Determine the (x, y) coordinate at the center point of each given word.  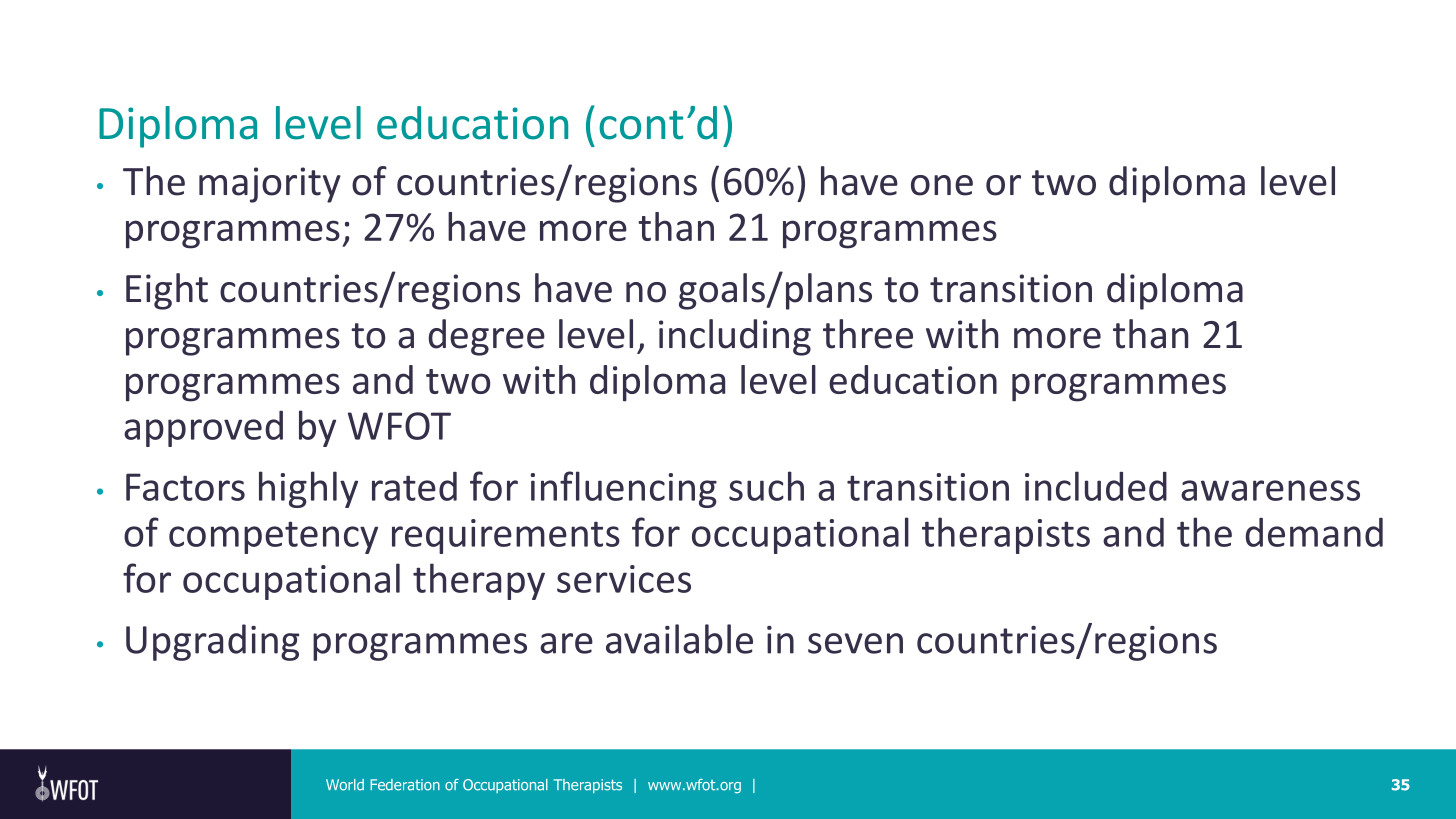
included (1096, 486)
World (345, 785)
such (766, 486)
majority (270, 185)
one (942, 185)
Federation (405, 785)
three (868, 334)
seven (855, 643)
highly (308, 489)
